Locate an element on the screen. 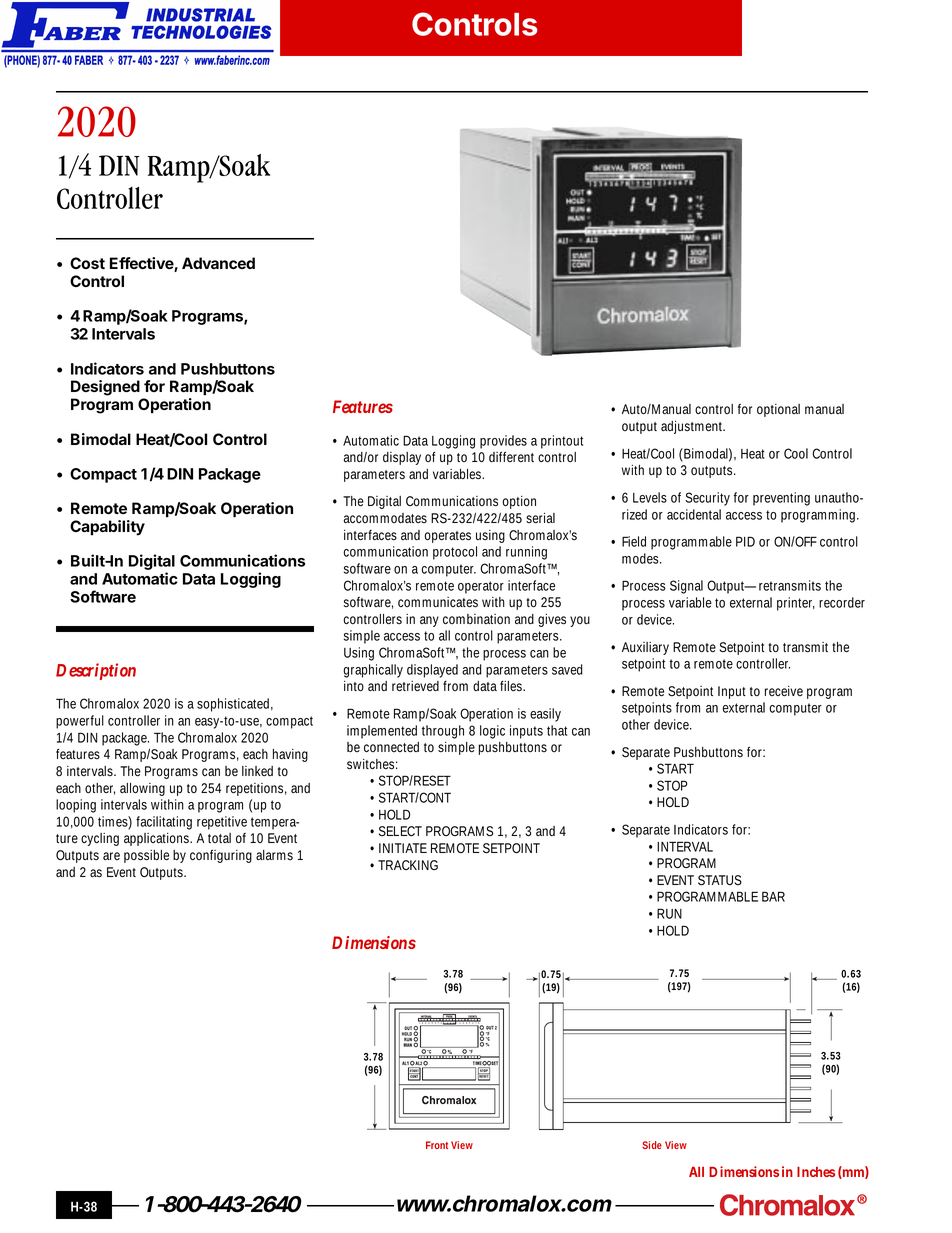 Image resolution: width=952 pixels, height=1233 pixels. Front is located at coordinates (437, 1145).
